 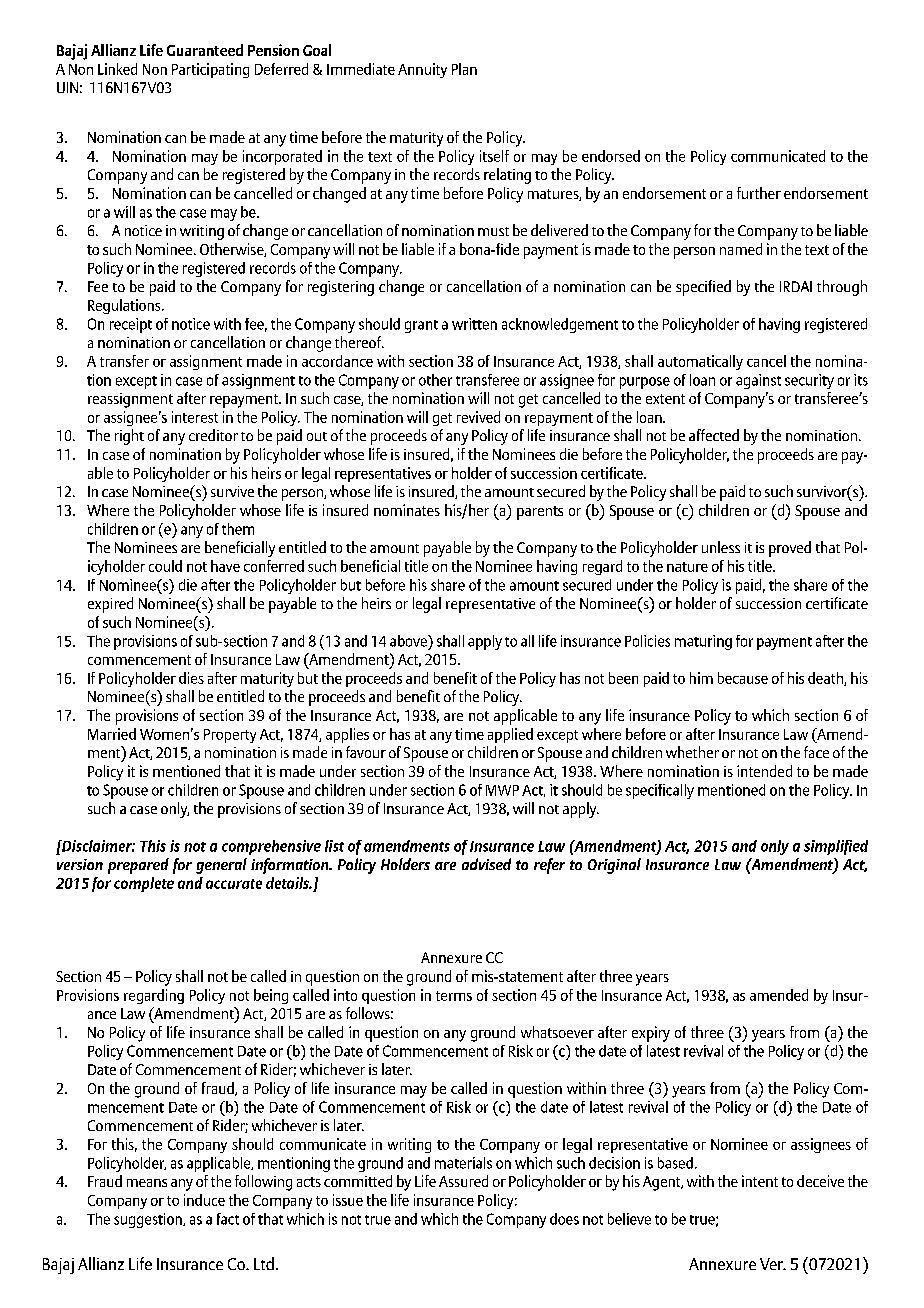 I want to click on written, so click(x=474, y=324).
